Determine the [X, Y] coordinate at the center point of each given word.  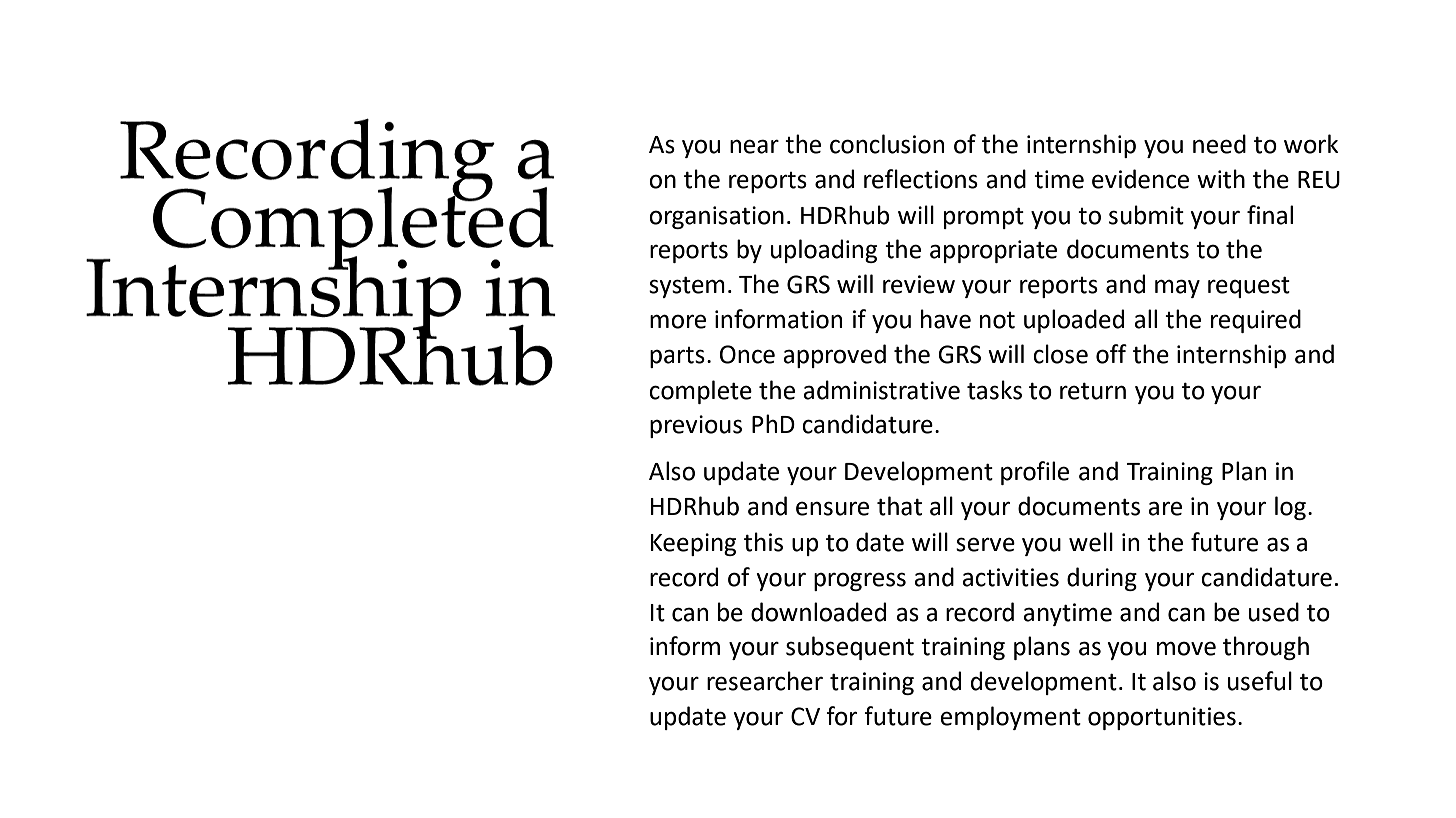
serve [985, 544]
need [1219, 144]
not [997, 320]
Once [747, 354]
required [1256, 321]
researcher [765, 681]
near [754, 146]
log [1290, 508]
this [763, 542]
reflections [921, 179]
